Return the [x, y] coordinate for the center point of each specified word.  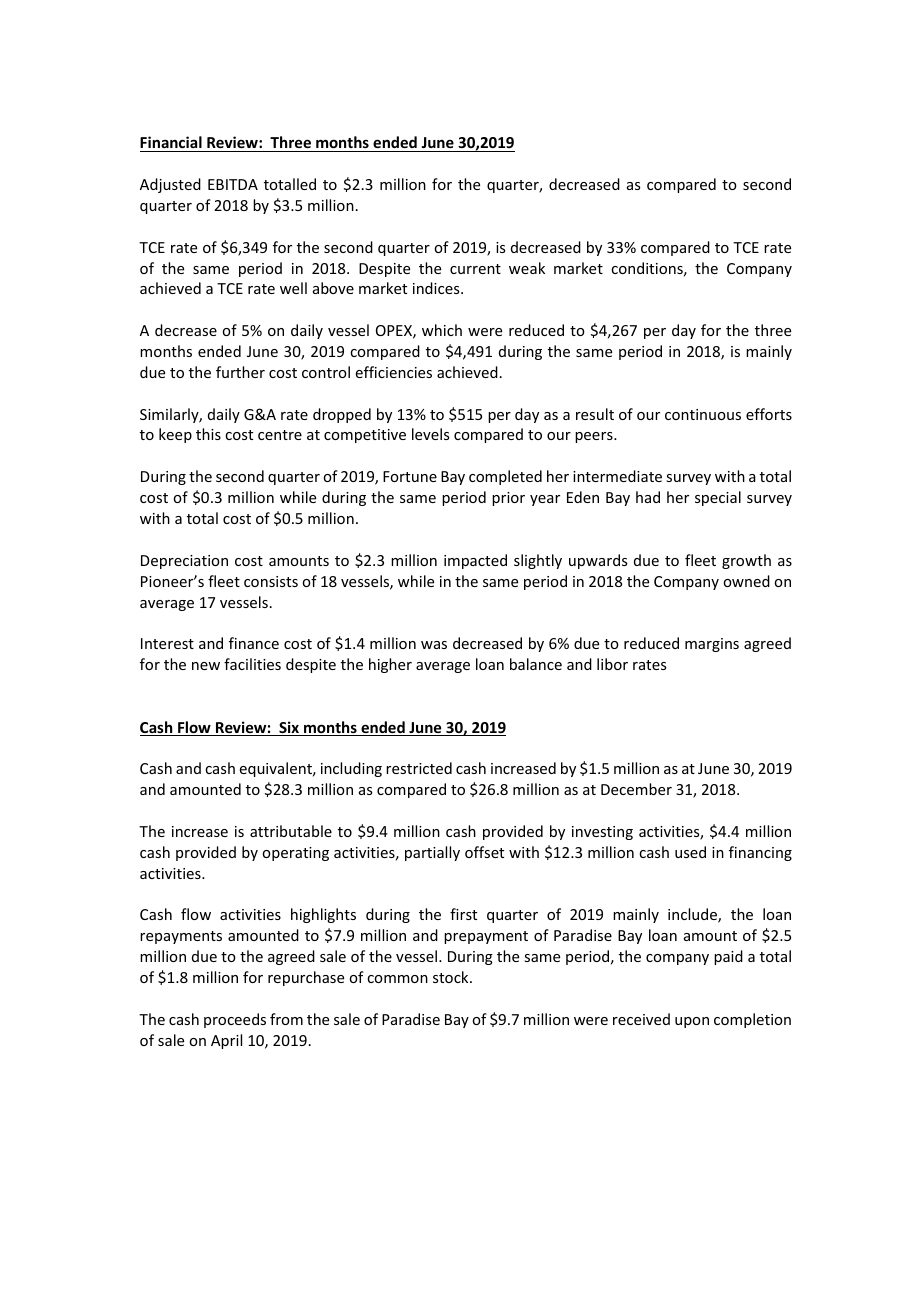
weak [527, 268]
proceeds [235, 1020]
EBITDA [233, 184]
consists [271, 581]
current [475, 269]
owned [746, 581]
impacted [475, 561]
